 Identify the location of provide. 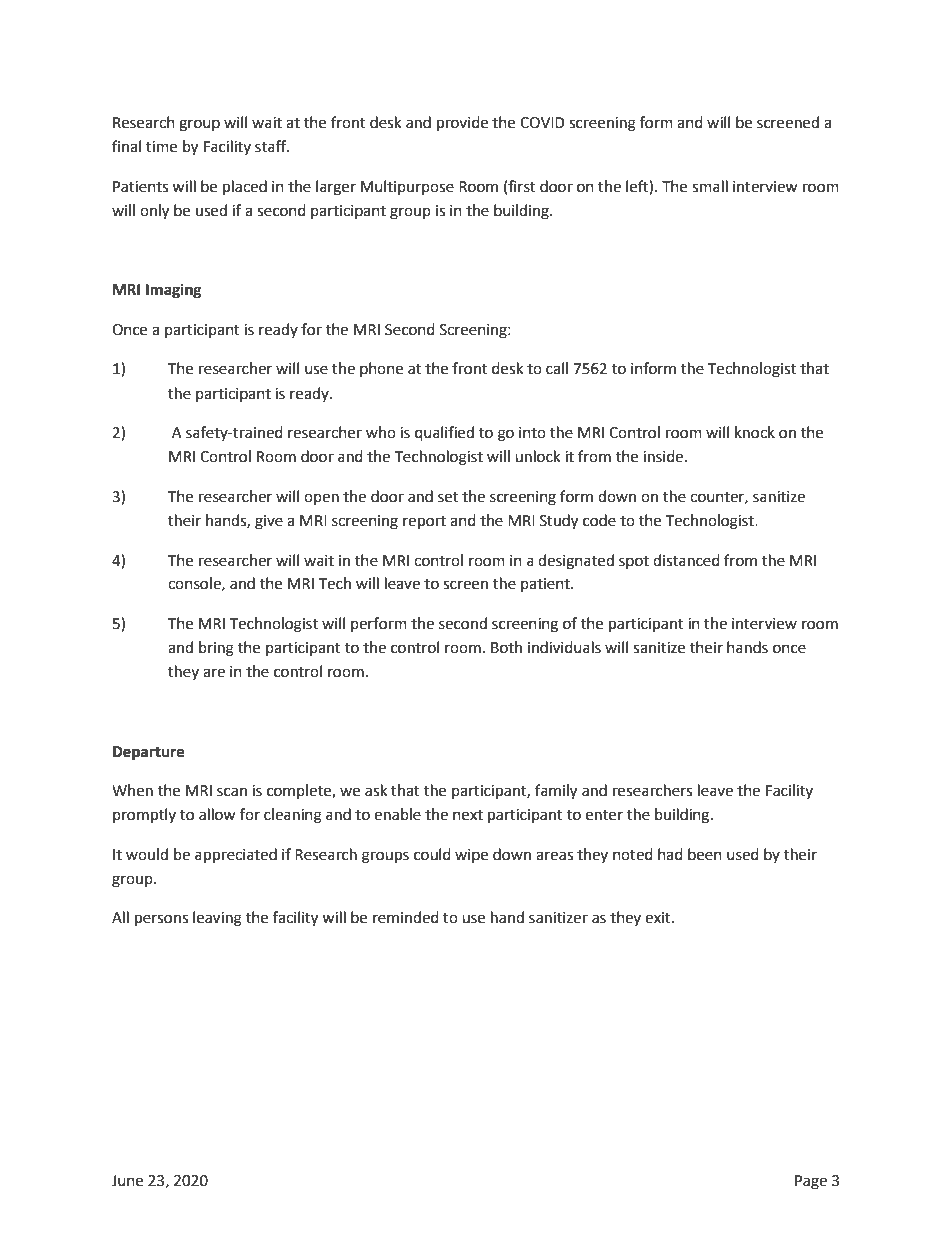
(462, 124).
